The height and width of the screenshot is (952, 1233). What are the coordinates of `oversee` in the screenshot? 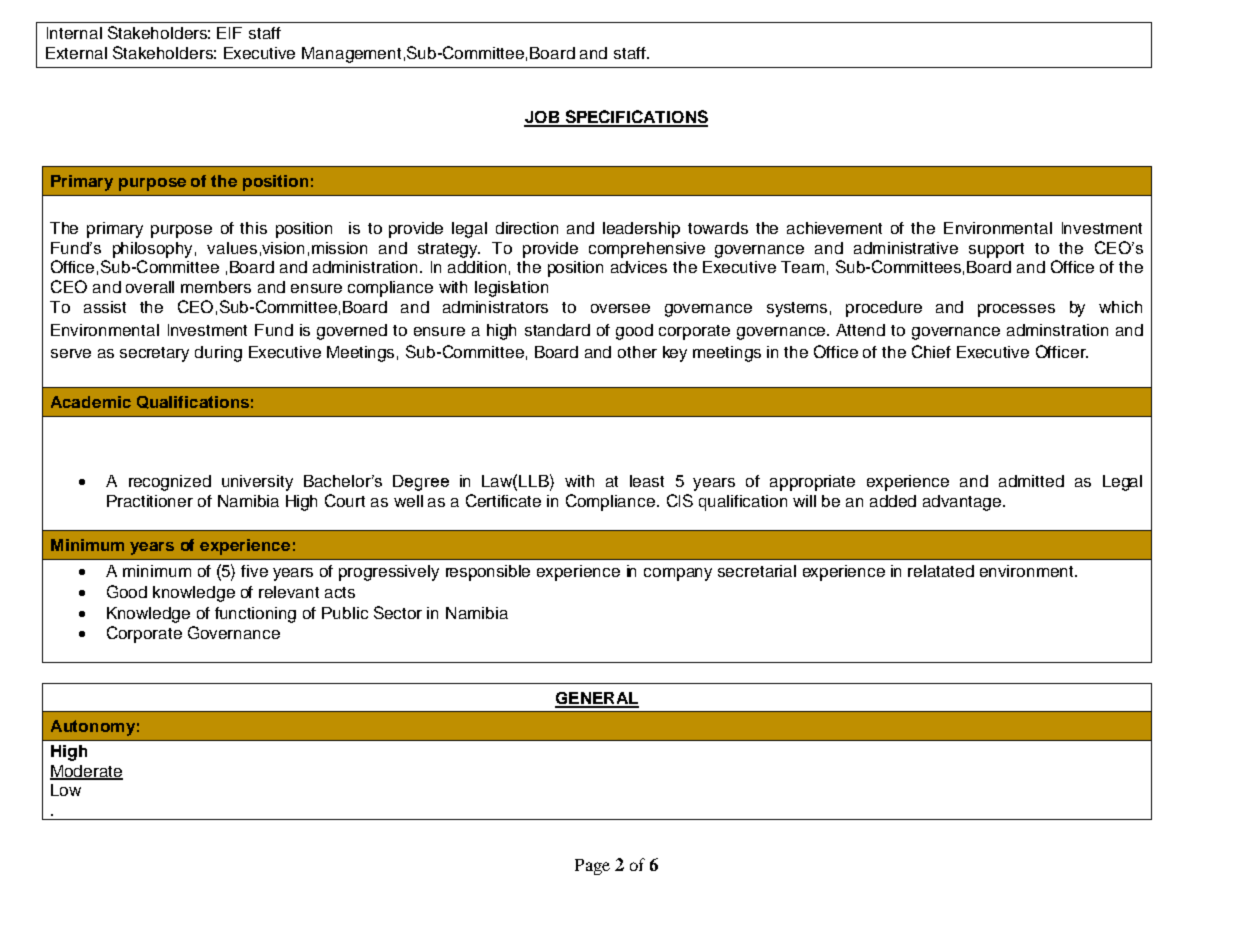 It's located at (620, 308).
